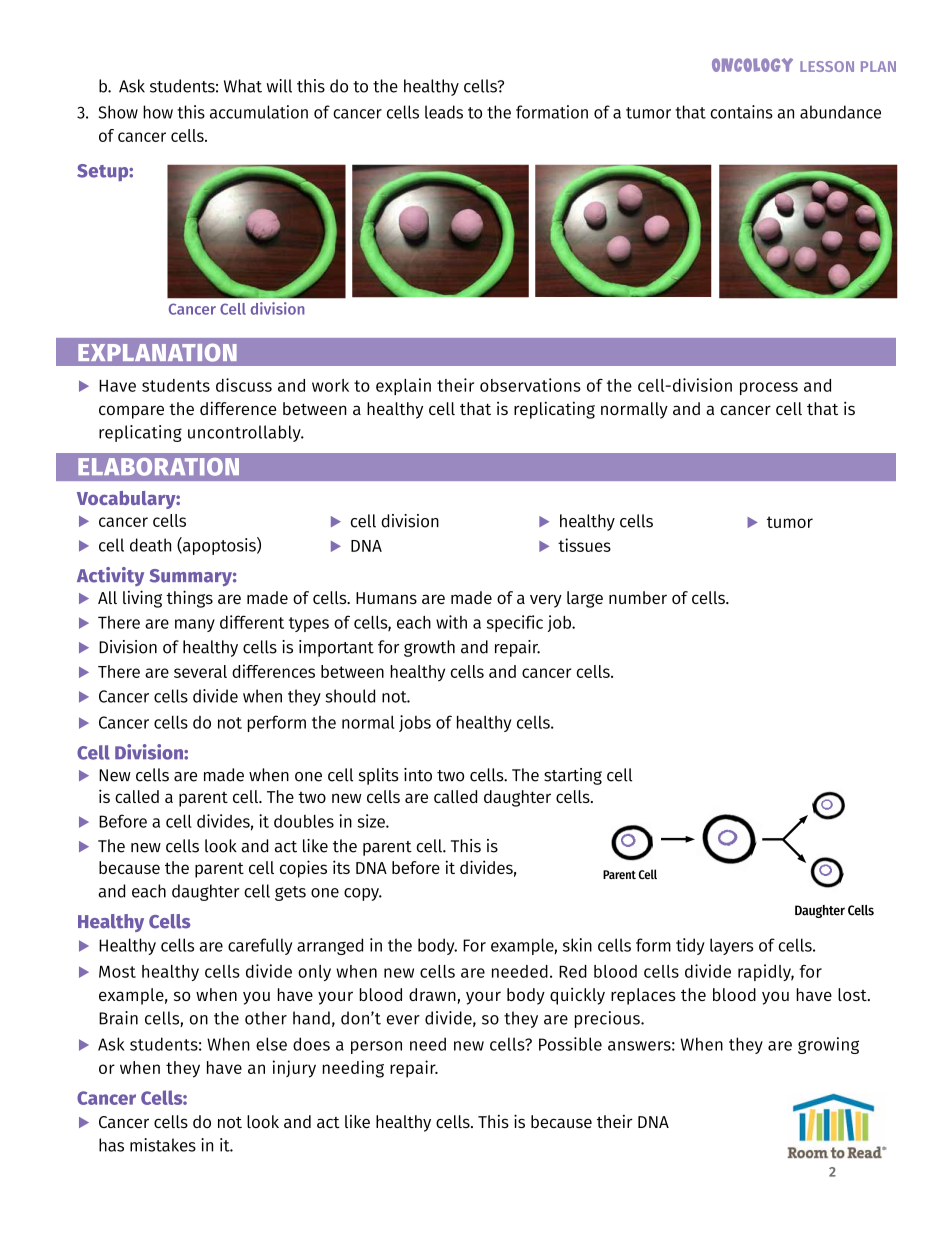 The width and height of the screenshot is (952, 1233). Describe the element at coordinates (570, 1044) in the screenshot. I see `Possible` at that location.
